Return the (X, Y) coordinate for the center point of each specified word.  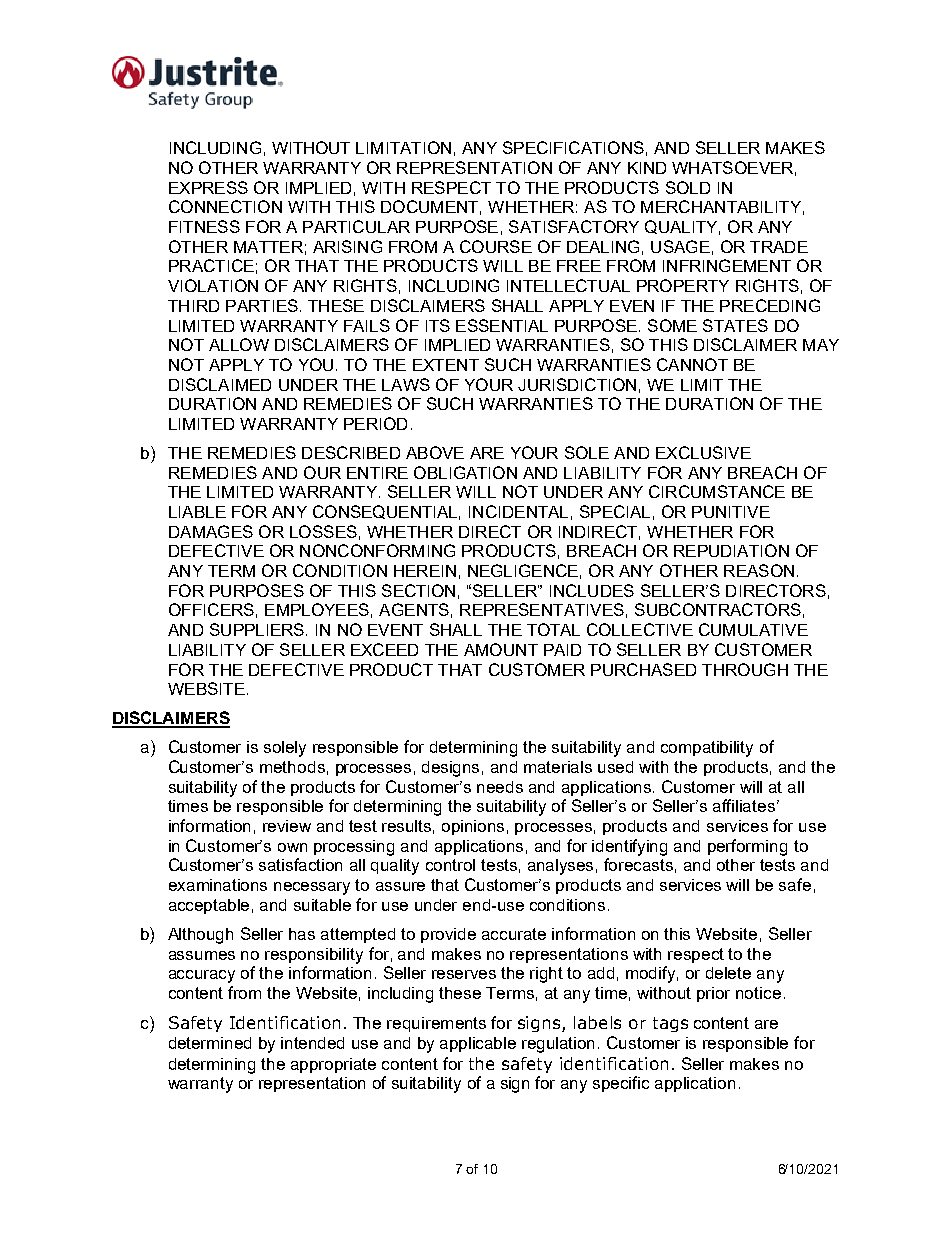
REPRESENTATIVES (542, 609)
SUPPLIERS (257, 629)
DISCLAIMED (220, 384)
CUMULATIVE (753, 629)
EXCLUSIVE (703, 452)
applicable (478, 1044)
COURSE (496, 246)
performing (747, 847)
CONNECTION (225, 206)
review (287, 826)
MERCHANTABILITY (721, 206)
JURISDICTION (577, 384)
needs (500, 787)
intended (312, 1043)
